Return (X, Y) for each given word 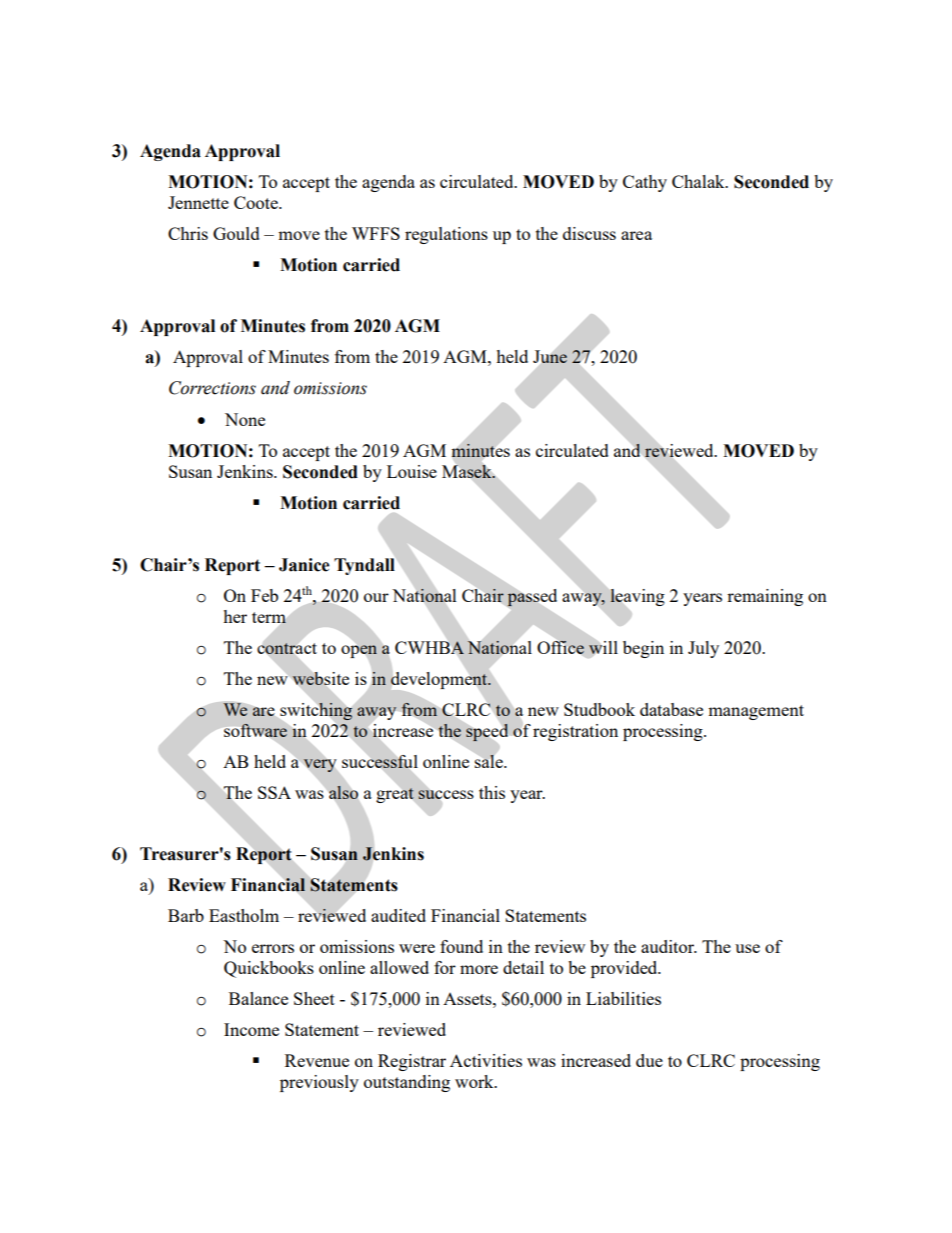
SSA (274, 792)
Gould (236, 233)
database (671, 709)
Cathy (645, 183)
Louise (412, 471)
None (245, 419)
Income (251, 1029)
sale (490, 761)
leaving (637, 597)
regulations (446, 235)
